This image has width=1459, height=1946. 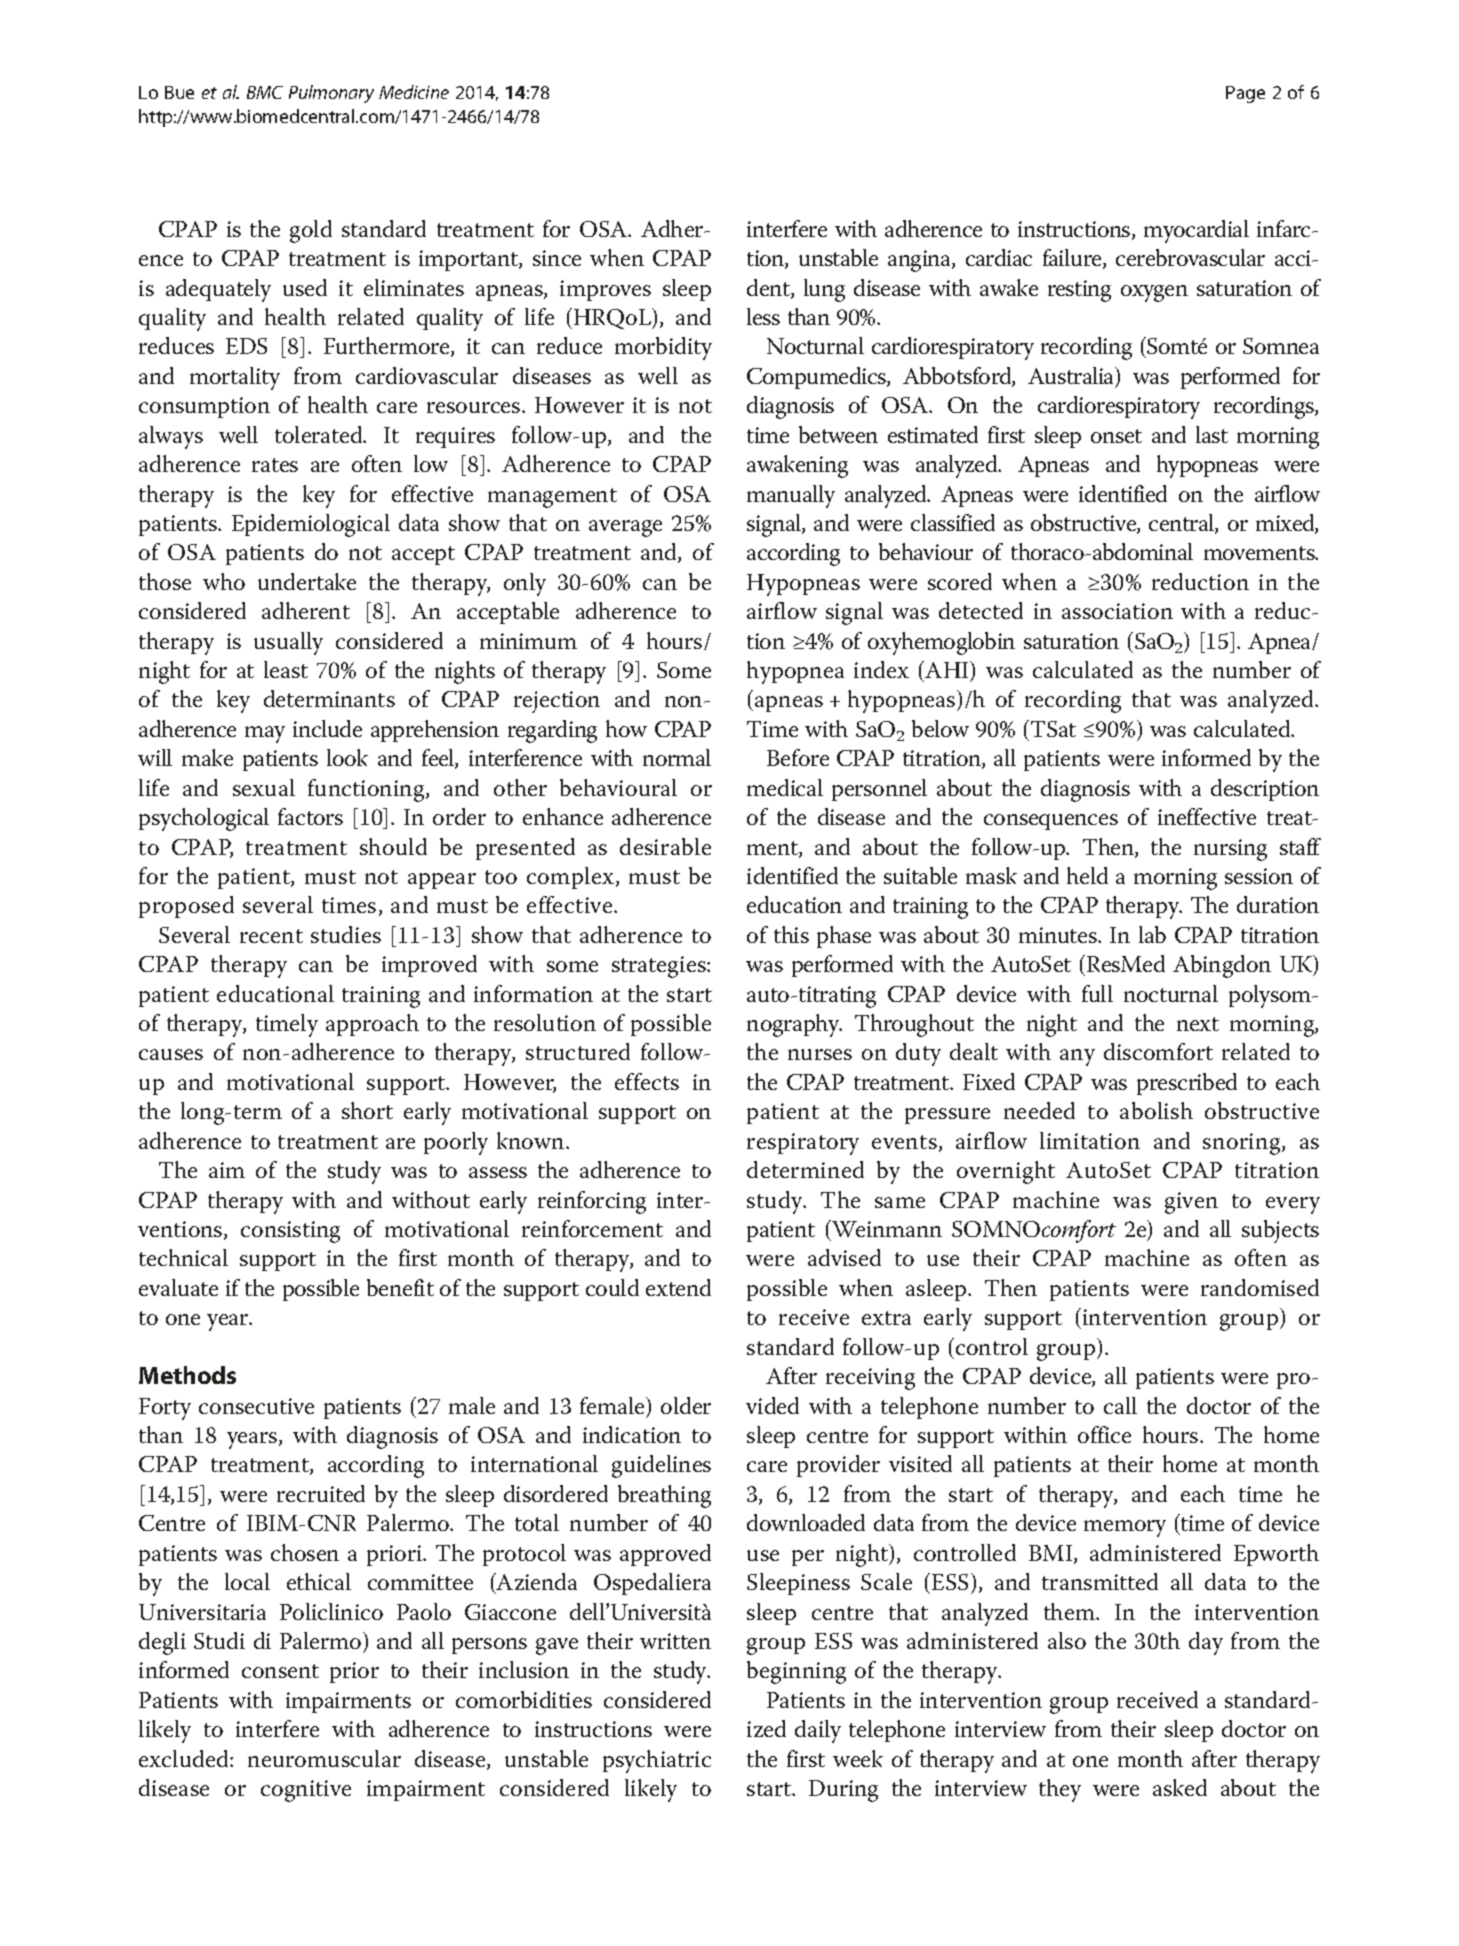 What do you see at coordinates (981, 610) in the image?
I see `detected` at bounding box center [981, 610].
